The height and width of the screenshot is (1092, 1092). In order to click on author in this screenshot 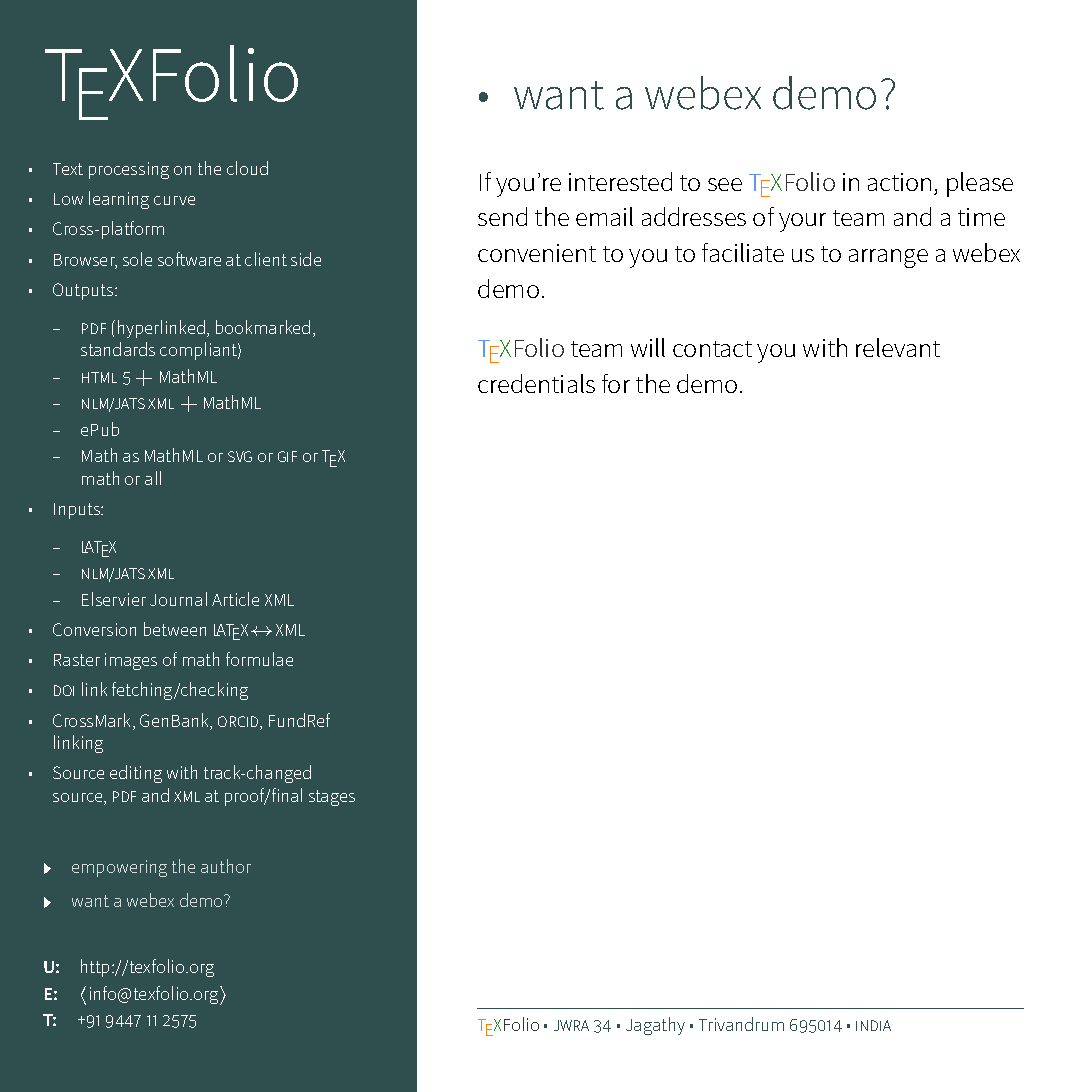, I will do `click(226, 866)`.
